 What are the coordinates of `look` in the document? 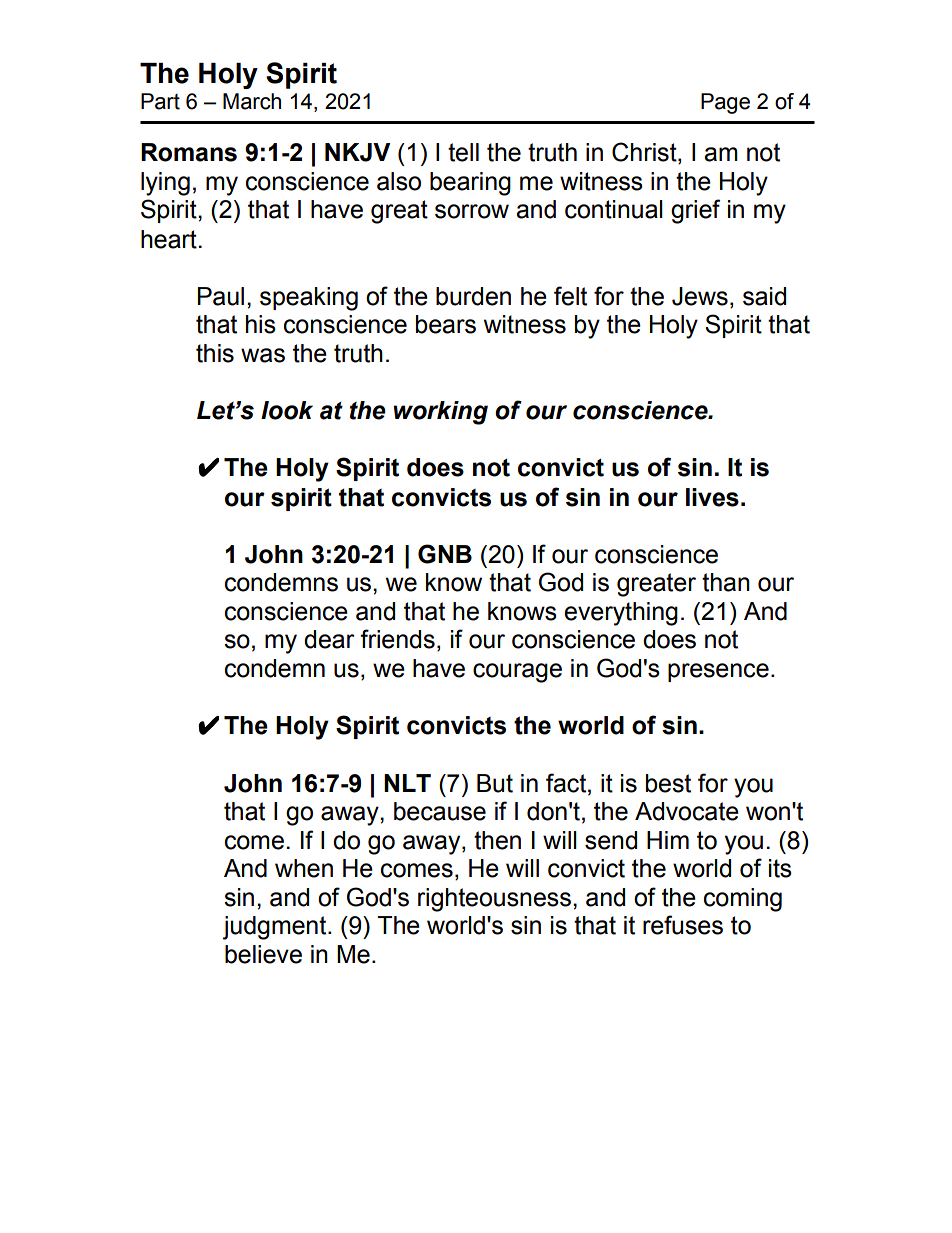 It's located at (287, 410).
